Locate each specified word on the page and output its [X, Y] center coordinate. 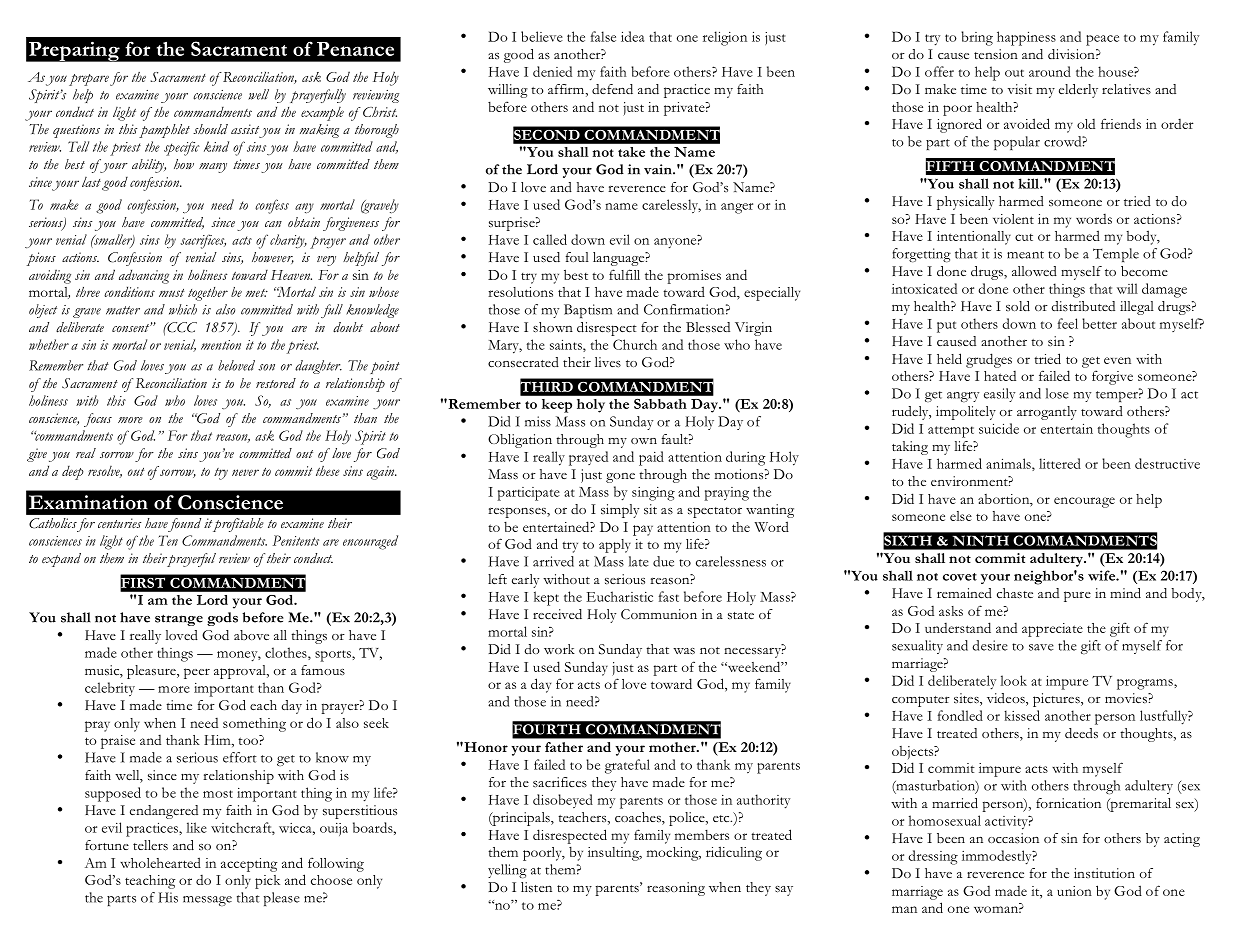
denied [552, 71]
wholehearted [160, 862]
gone [620, 478]
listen [536, 887]
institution [1104, 873]
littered [1060, 463]
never [245, 472]
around [1050, 71]
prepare [89, 80]
